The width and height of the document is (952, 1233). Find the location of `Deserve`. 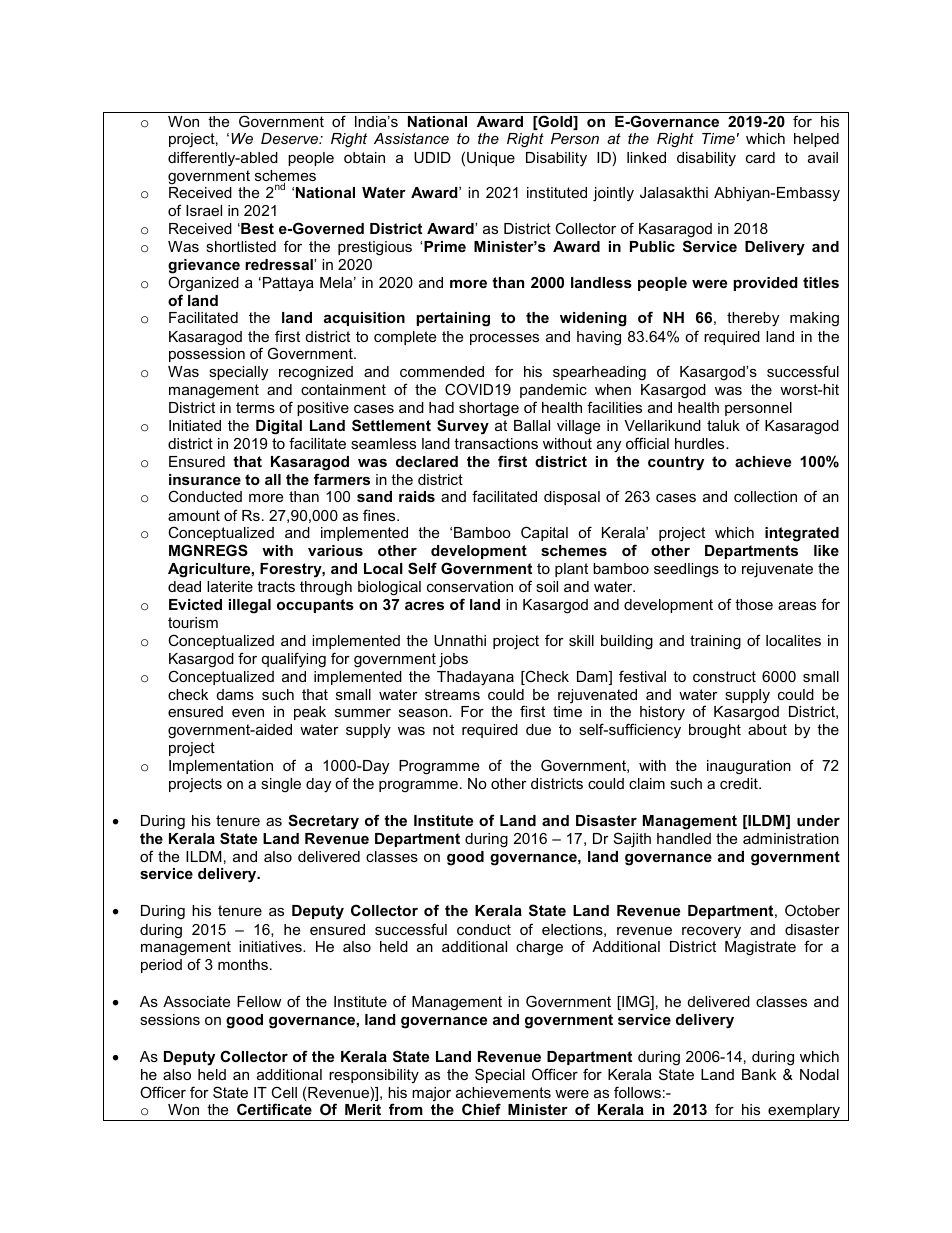

Deserve is located at coordinates (291, 138).
